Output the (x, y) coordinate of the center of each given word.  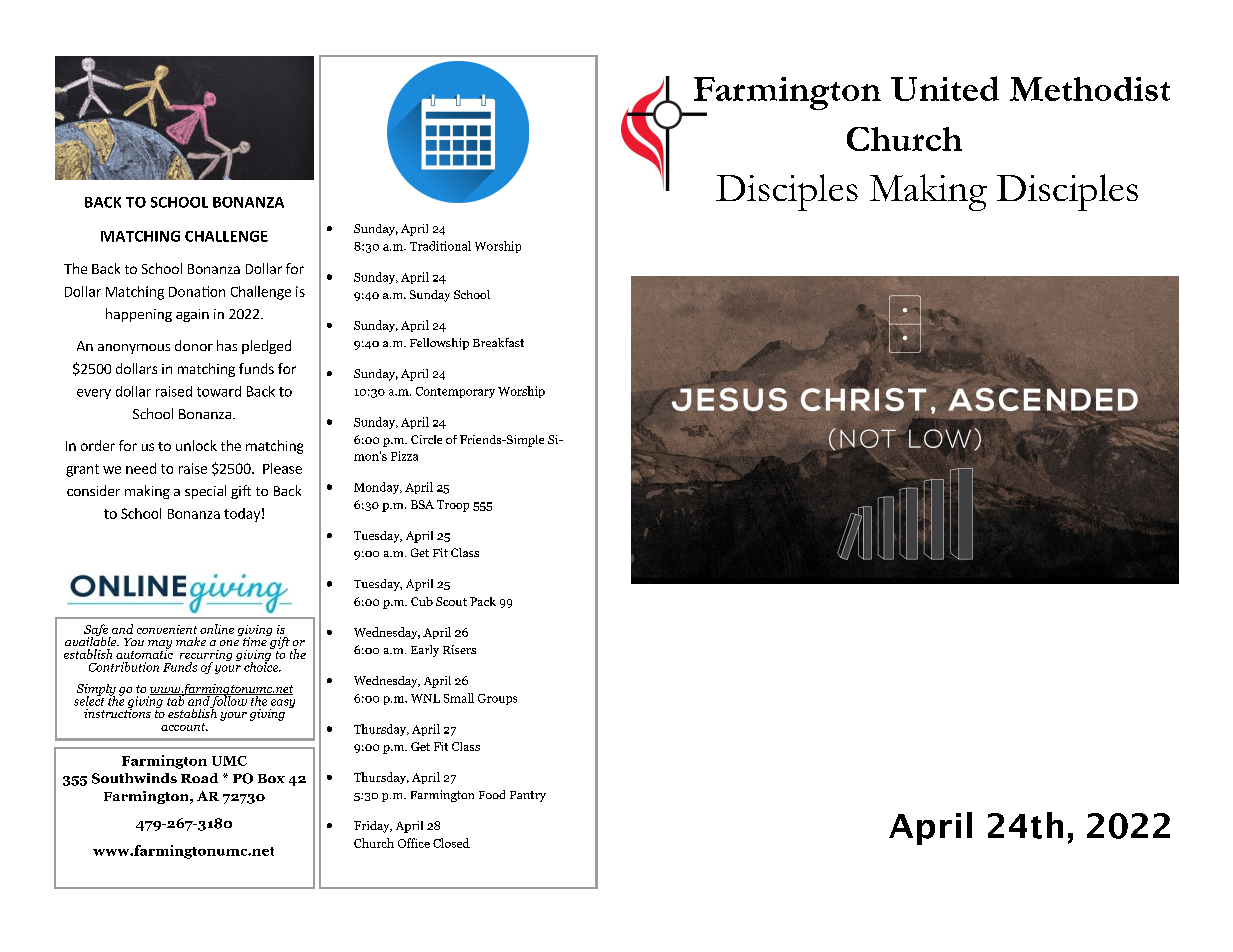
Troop (453, 506)
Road (199, 778)
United (945, 88)
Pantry (528, 796)
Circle (426, 439)
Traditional (440, 246)
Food (492, 794)
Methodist (1090, 89)
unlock (196, 445)
